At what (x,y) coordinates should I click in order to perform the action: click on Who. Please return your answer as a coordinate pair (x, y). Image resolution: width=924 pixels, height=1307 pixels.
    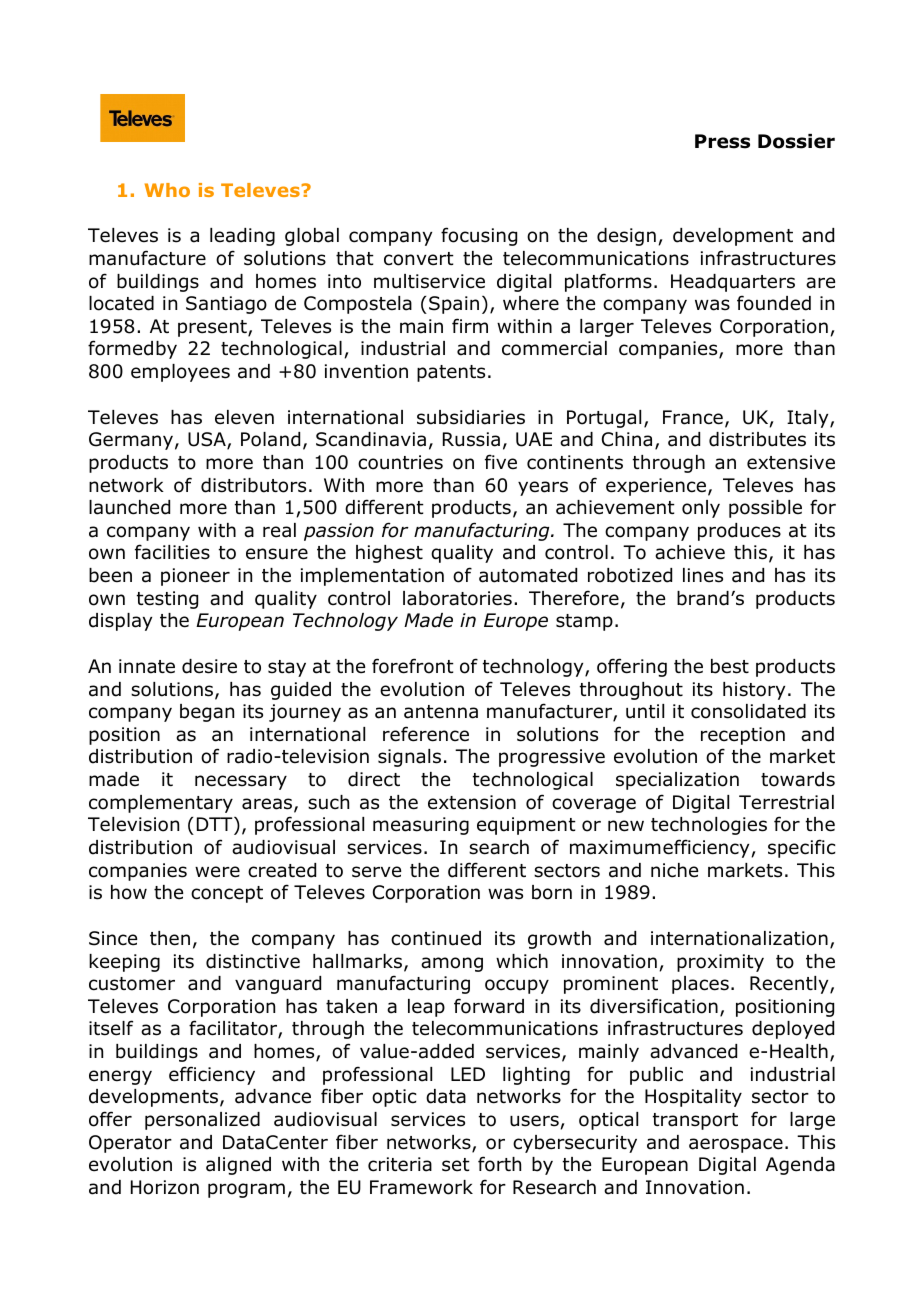
    Looking at the image, I should click on (167, 190).
